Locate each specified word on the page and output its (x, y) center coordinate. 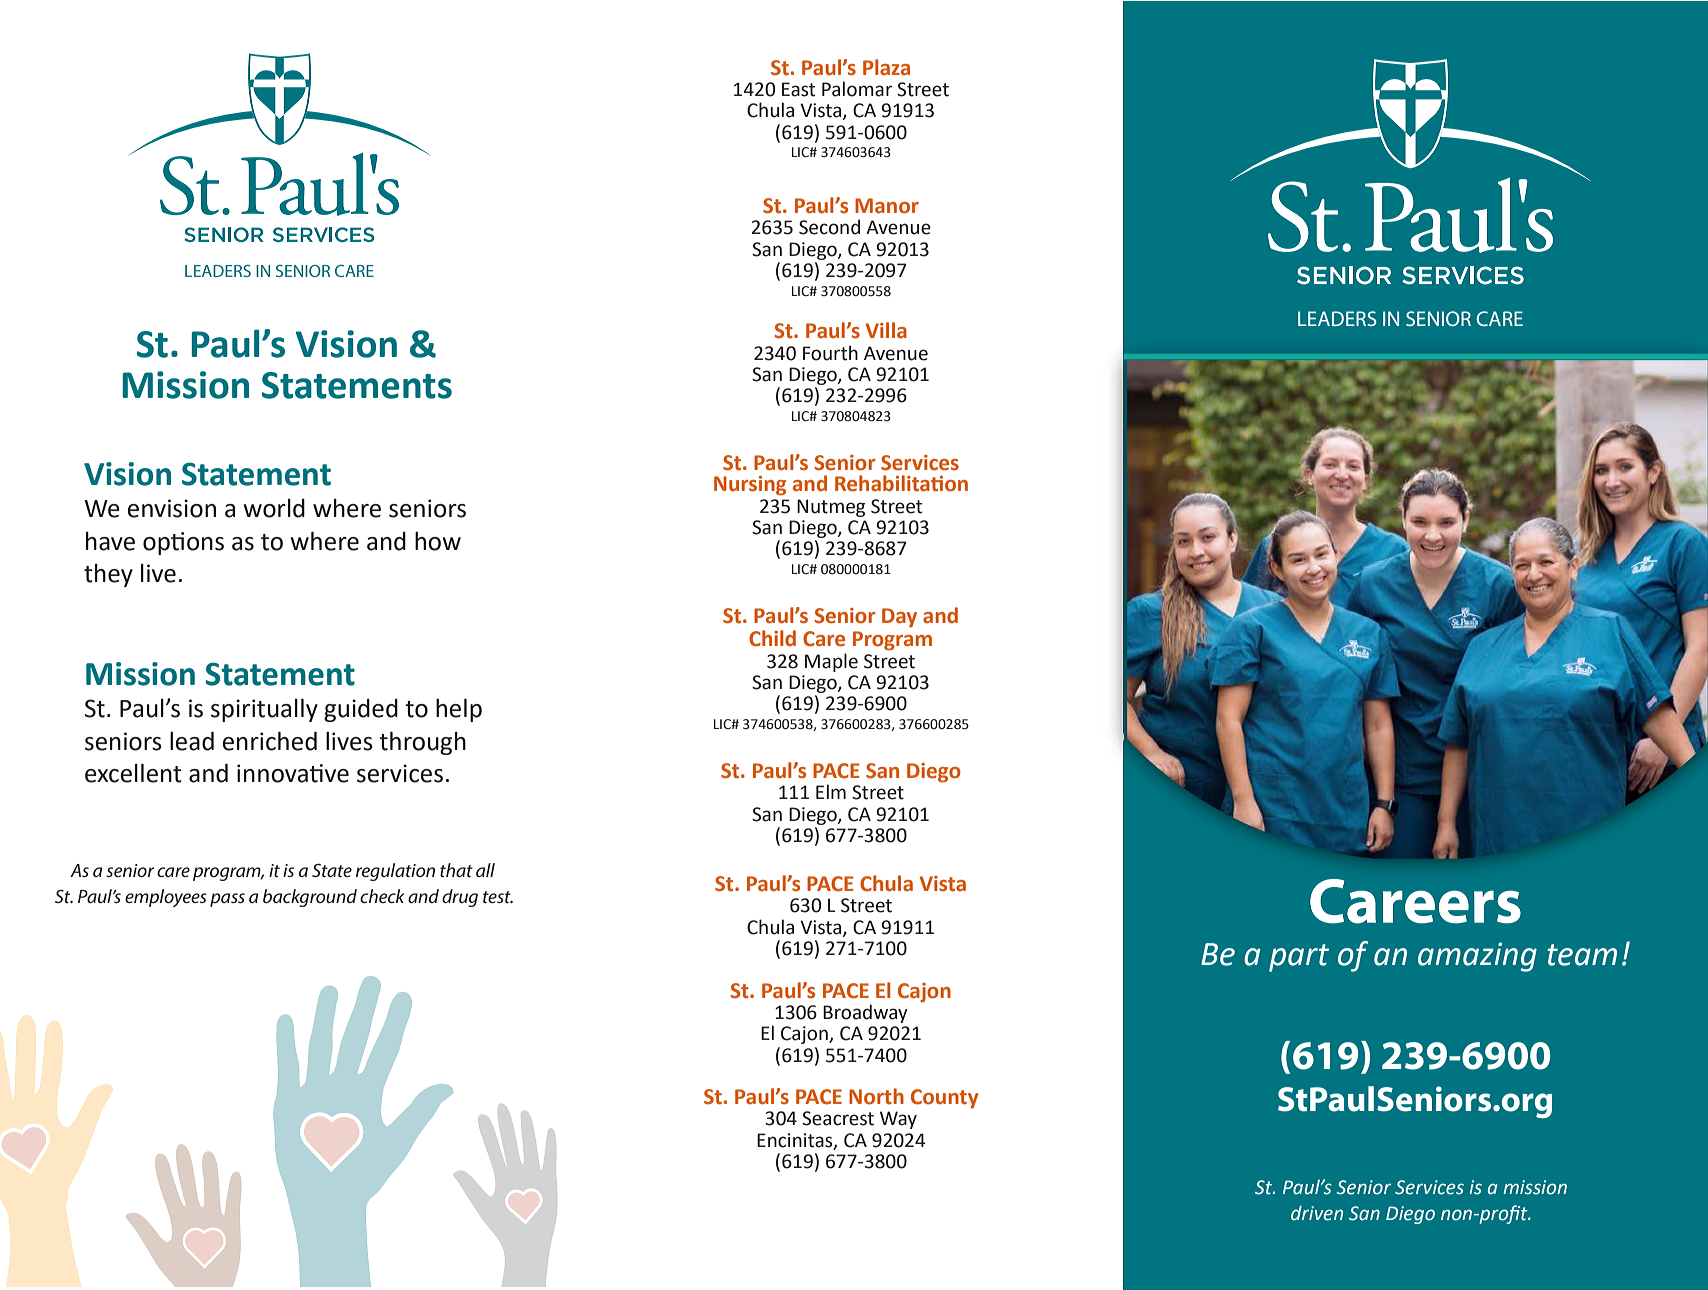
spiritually (264, 710)
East (798, 89)
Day (899, 618)
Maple (831, 662)
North (876, 1096)
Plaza (886, 67)
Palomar (857, 89)
